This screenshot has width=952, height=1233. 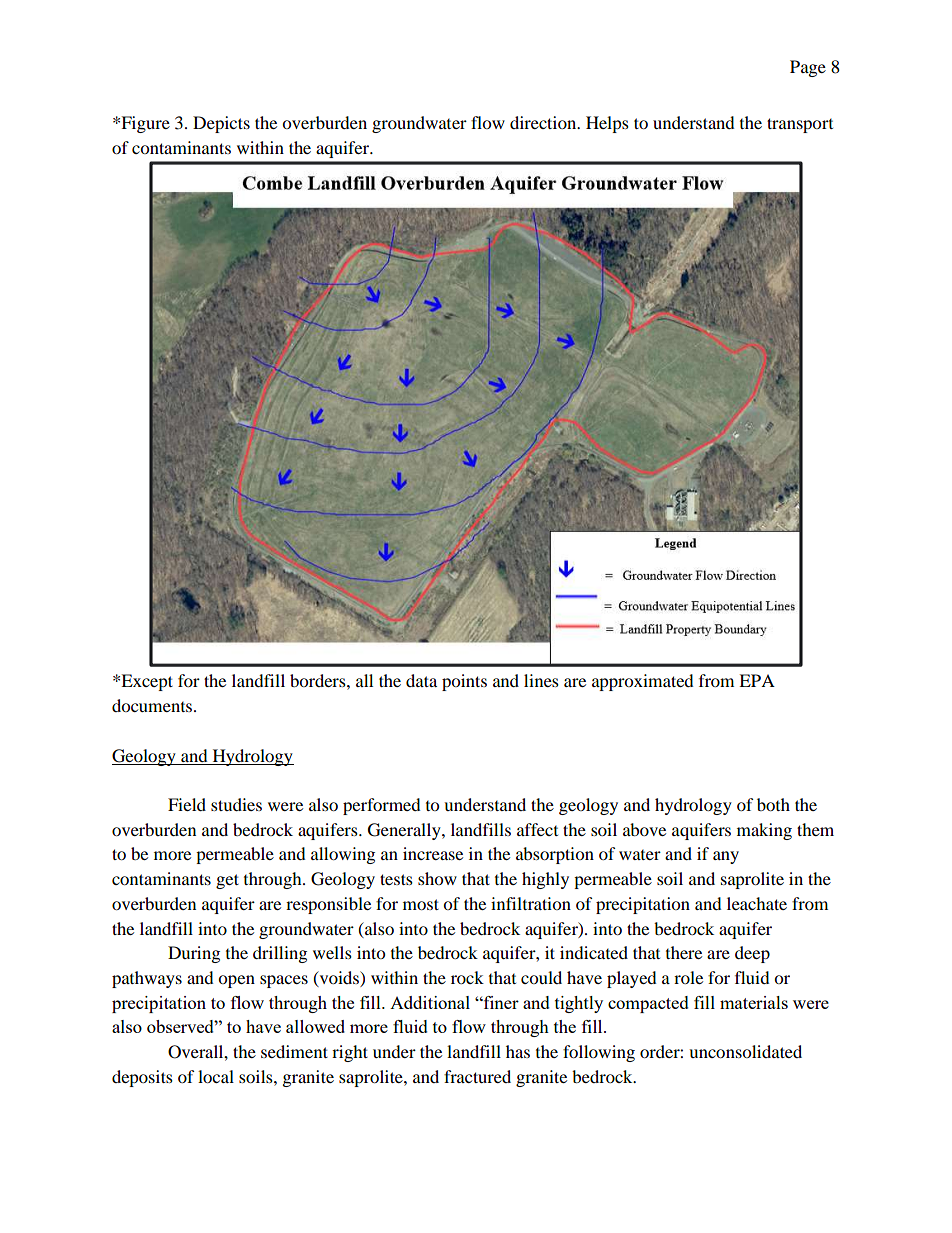 What do you see at coordinates (800, 125) in the screenshot?
I see `transport` at bounding box center [800, 125].
